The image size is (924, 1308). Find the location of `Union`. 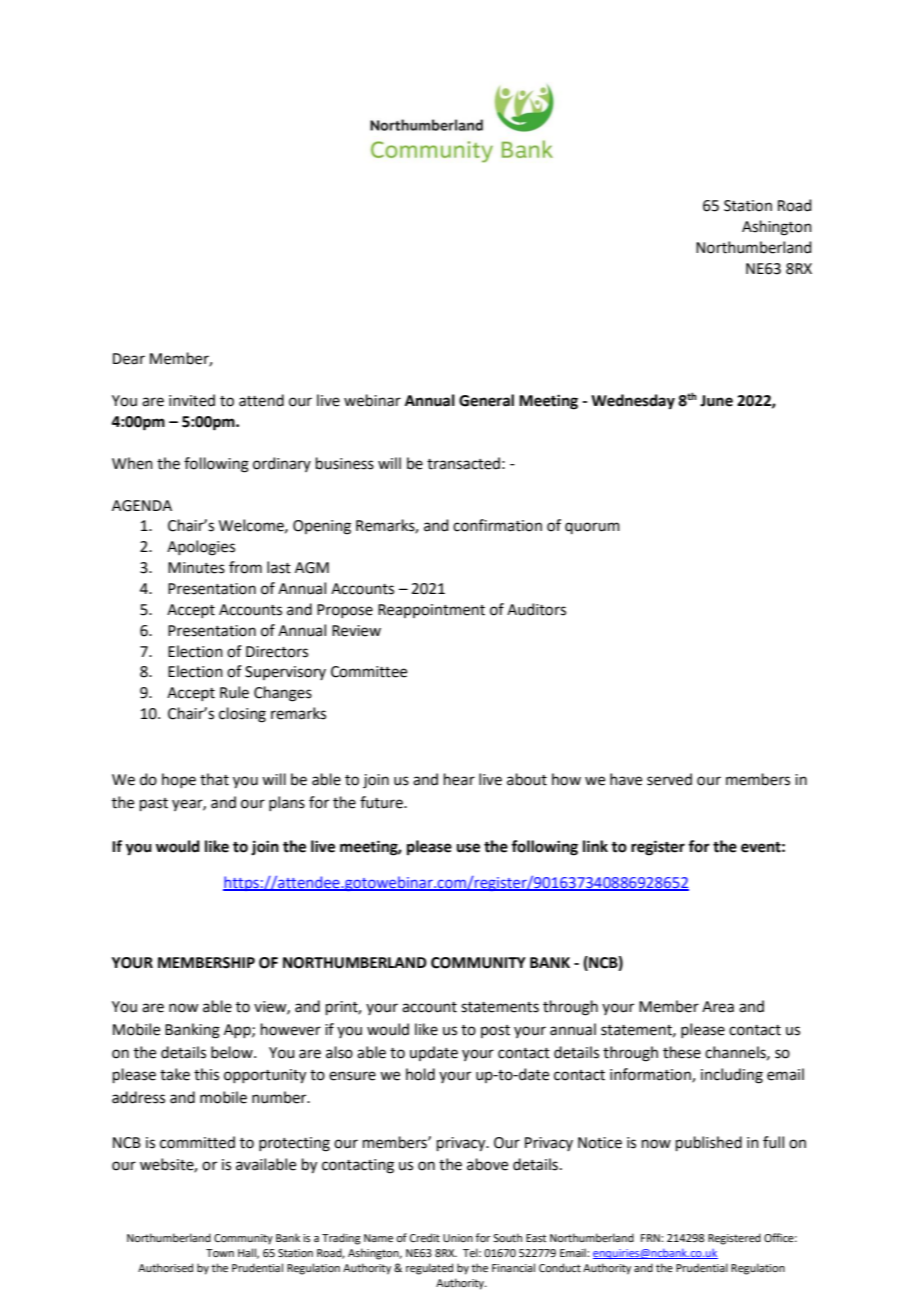

Union is located at coordinates (458, 1238).
